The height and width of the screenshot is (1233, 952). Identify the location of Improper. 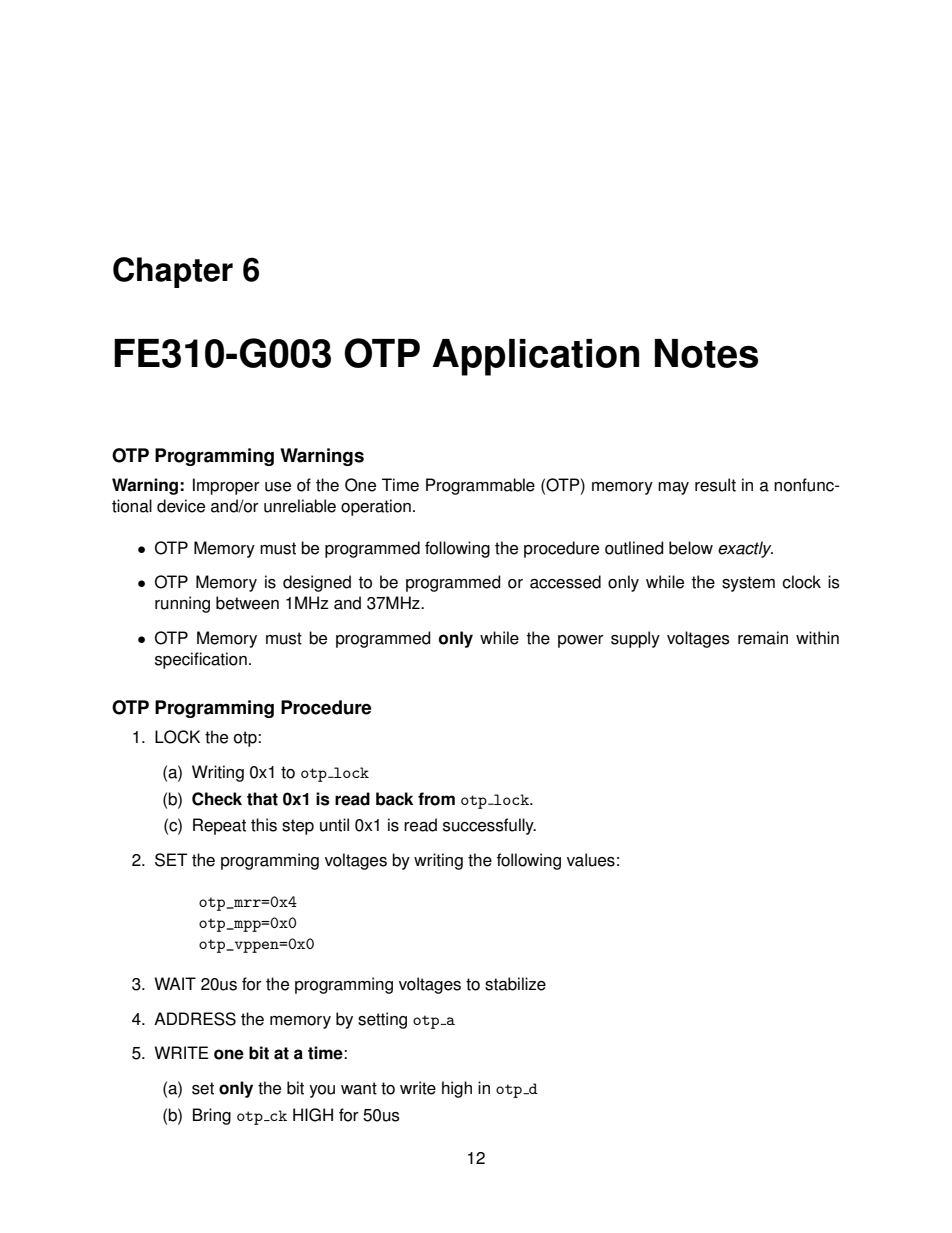
(226, 486).
